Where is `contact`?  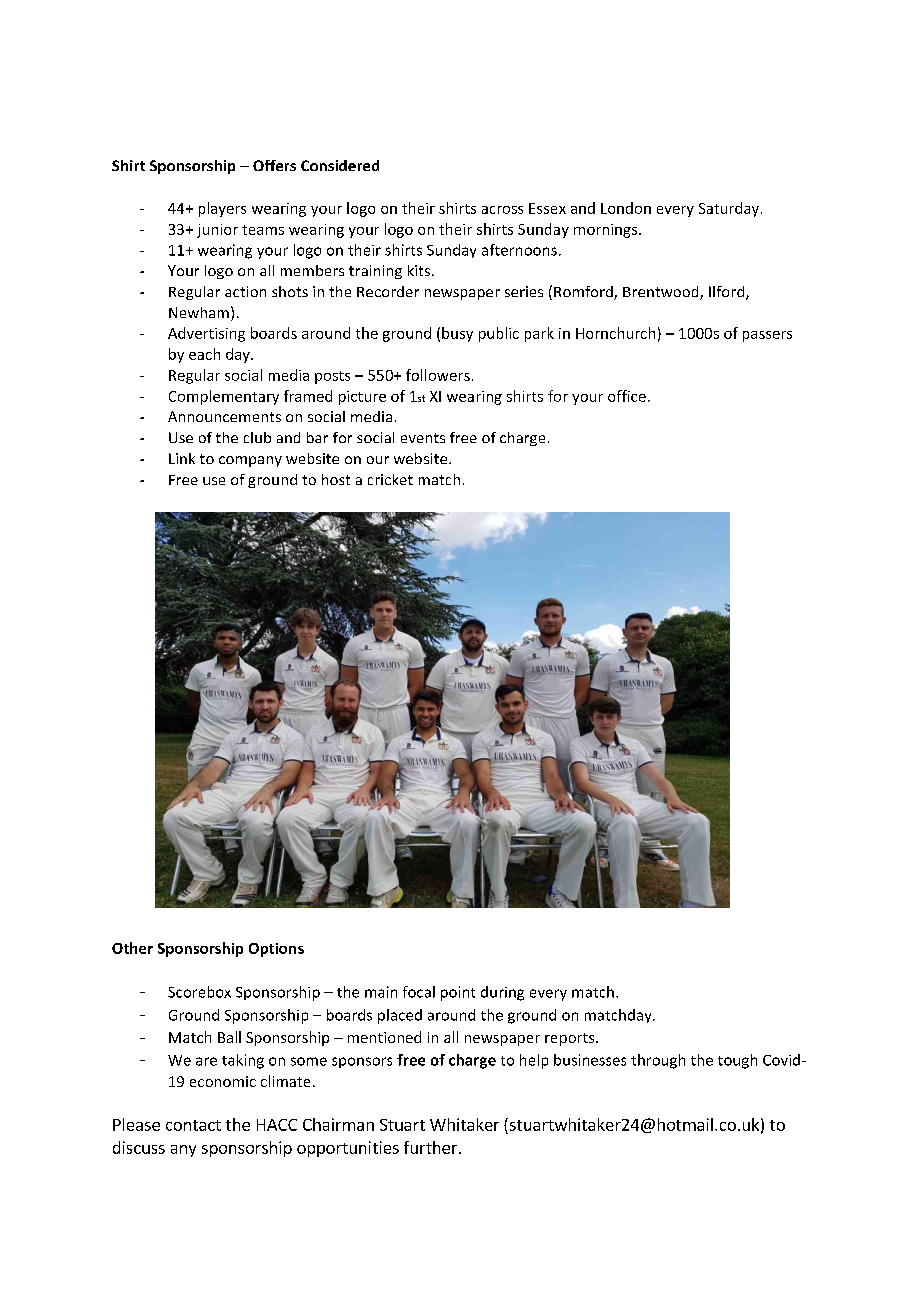
contact is located at coordinates (193, 1125).
